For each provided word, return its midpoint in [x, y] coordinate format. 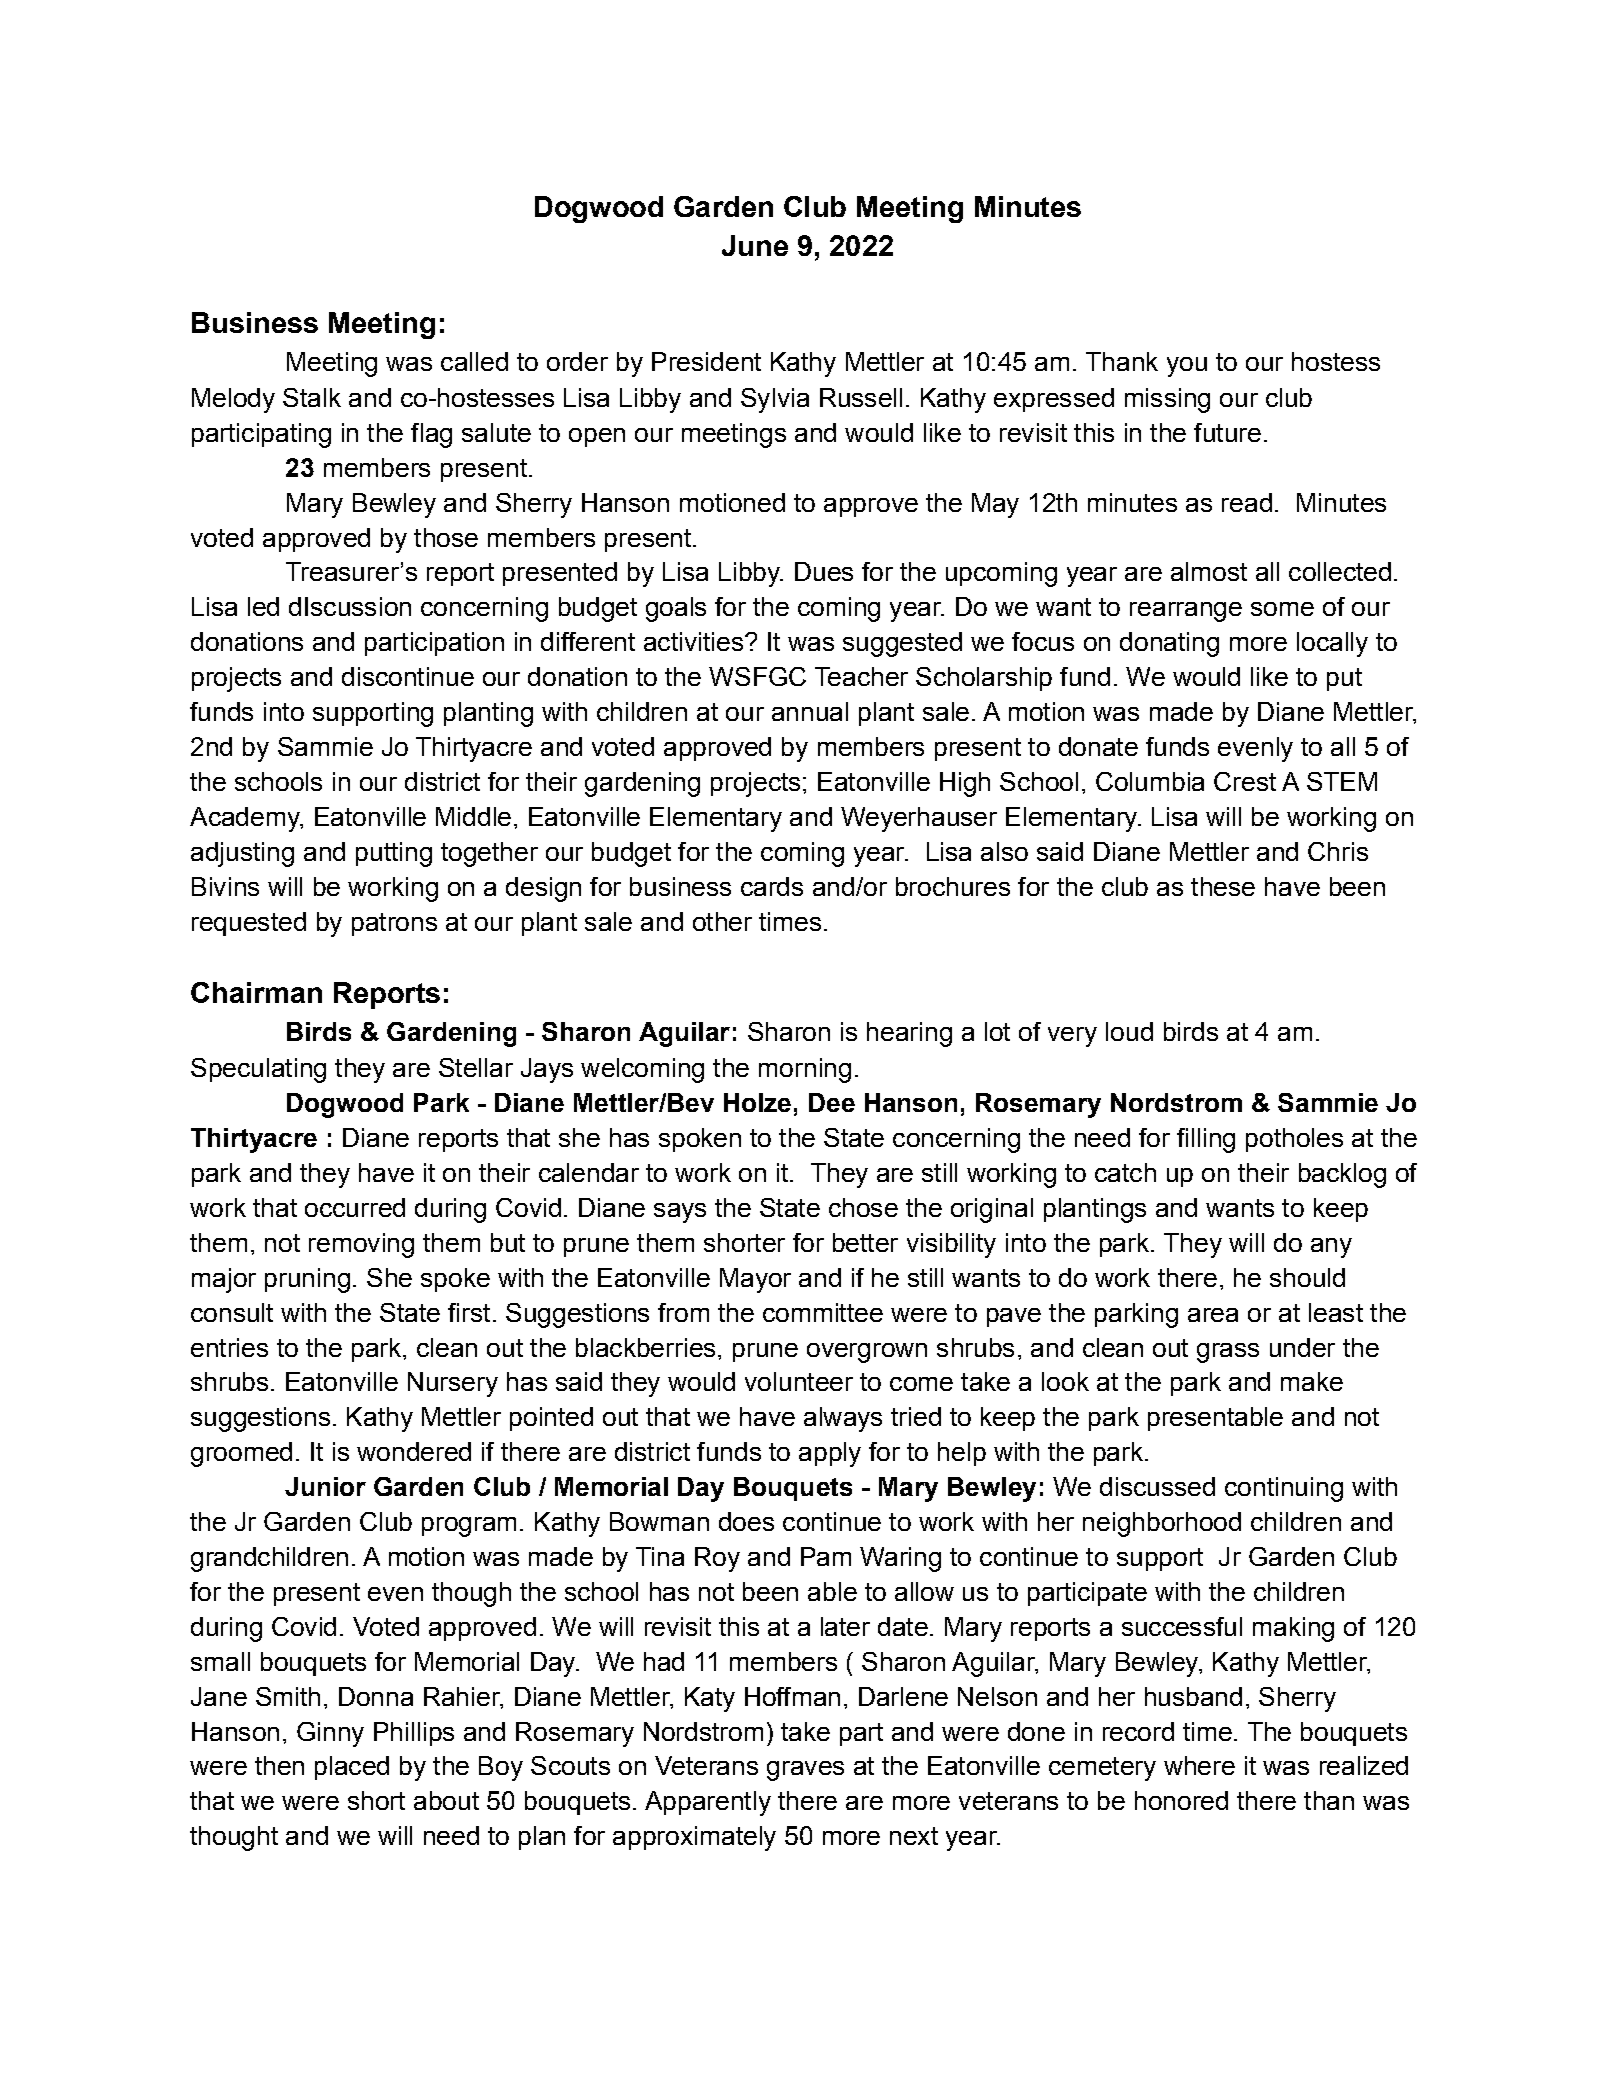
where [1199, 1765]
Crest [1245, 781]
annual [810, 711]
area [1213, 1315]
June [755, 245]
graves [805, 1771]
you [1187, 367]
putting [394, 854]
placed [352, 1768]
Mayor [755, 1280]
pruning [307, 1280]
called [474, 361]
